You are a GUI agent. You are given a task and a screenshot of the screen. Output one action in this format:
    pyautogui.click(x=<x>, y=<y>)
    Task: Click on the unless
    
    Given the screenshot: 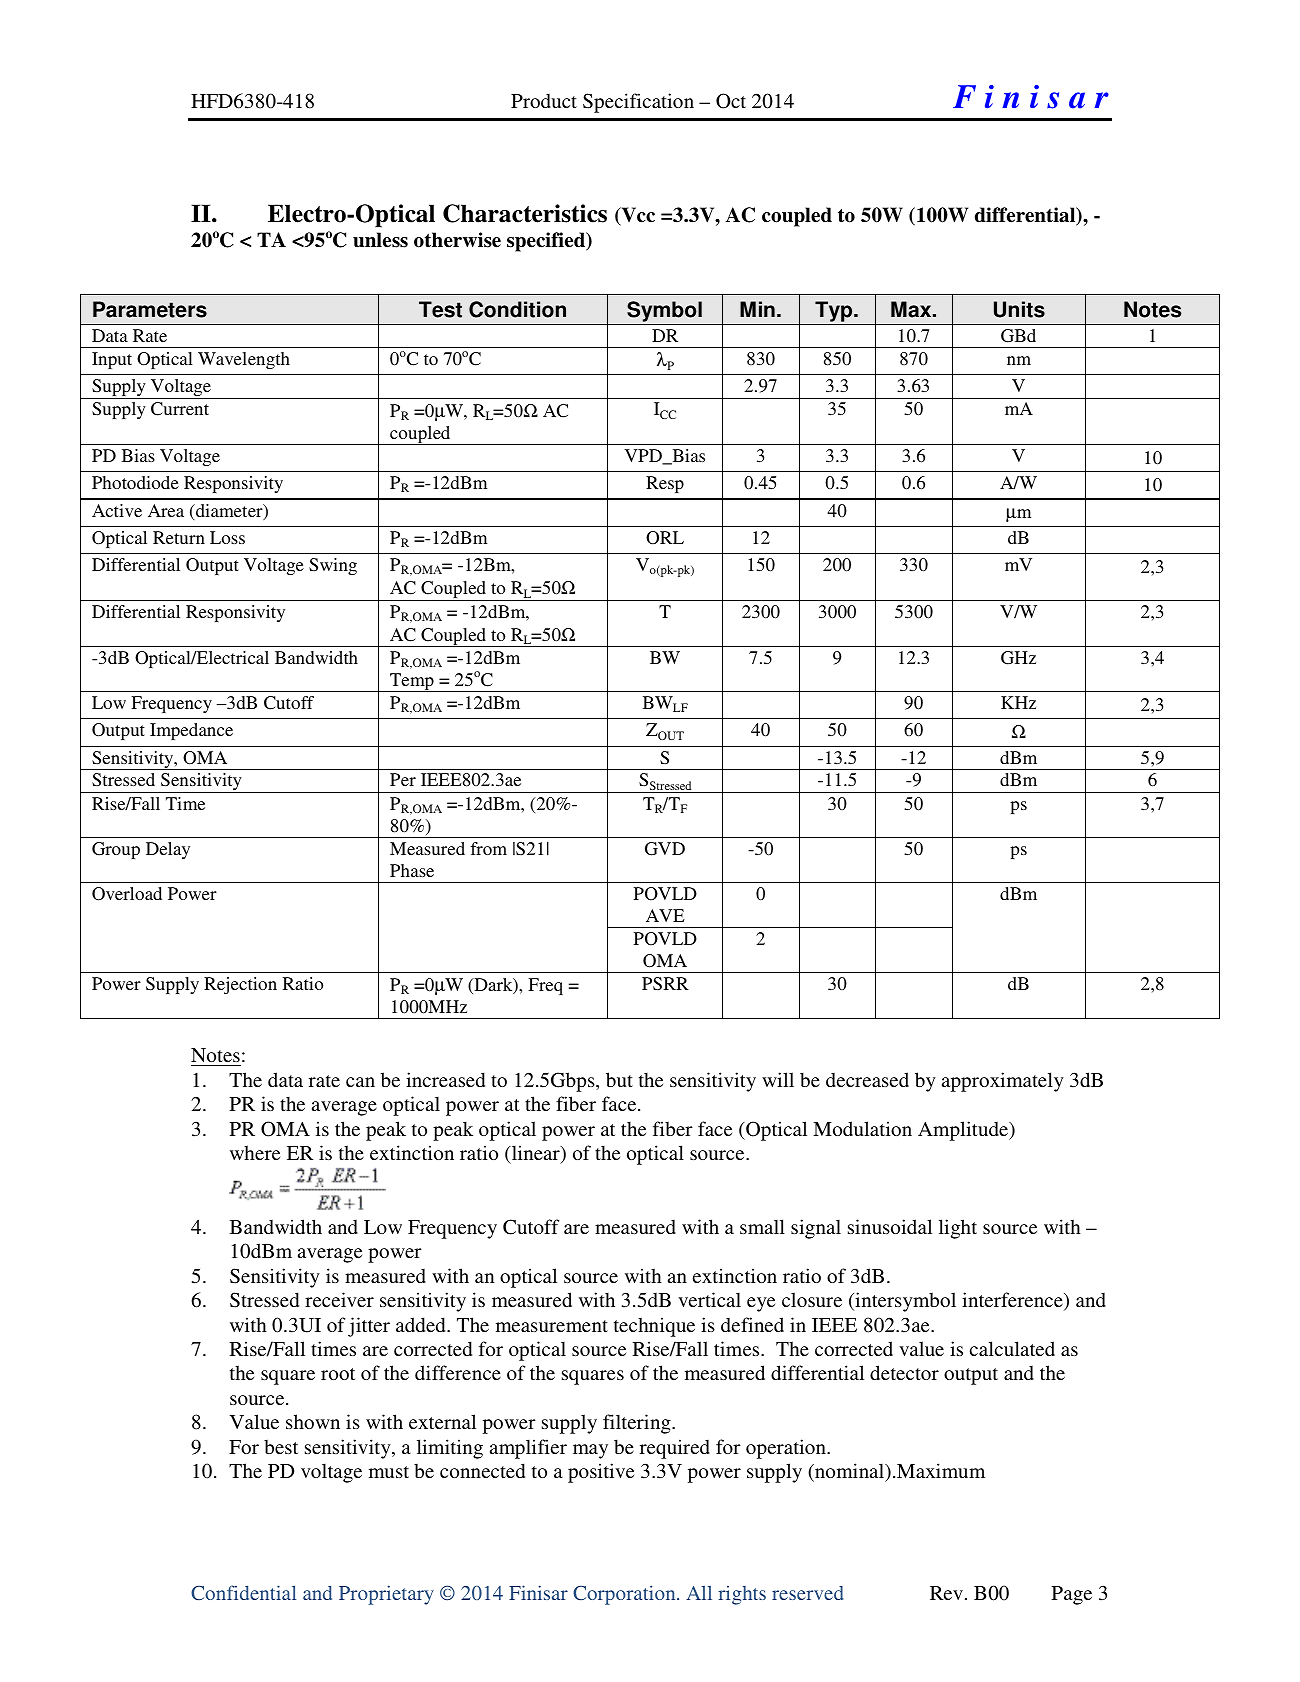 What is the action you would take?
    pyautogui.click(x=380, y=240)
